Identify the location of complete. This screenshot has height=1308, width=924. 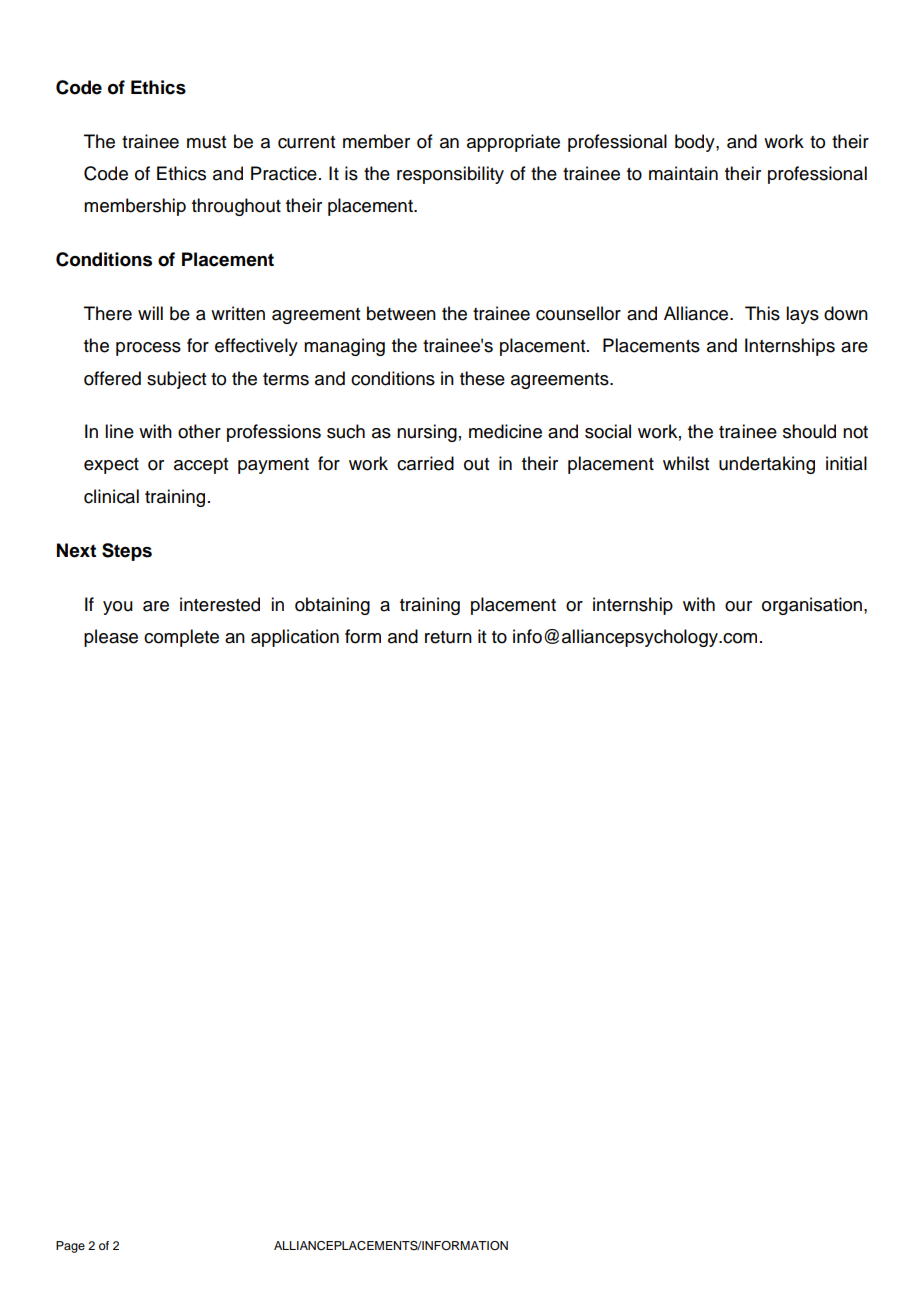
(181, 638).
